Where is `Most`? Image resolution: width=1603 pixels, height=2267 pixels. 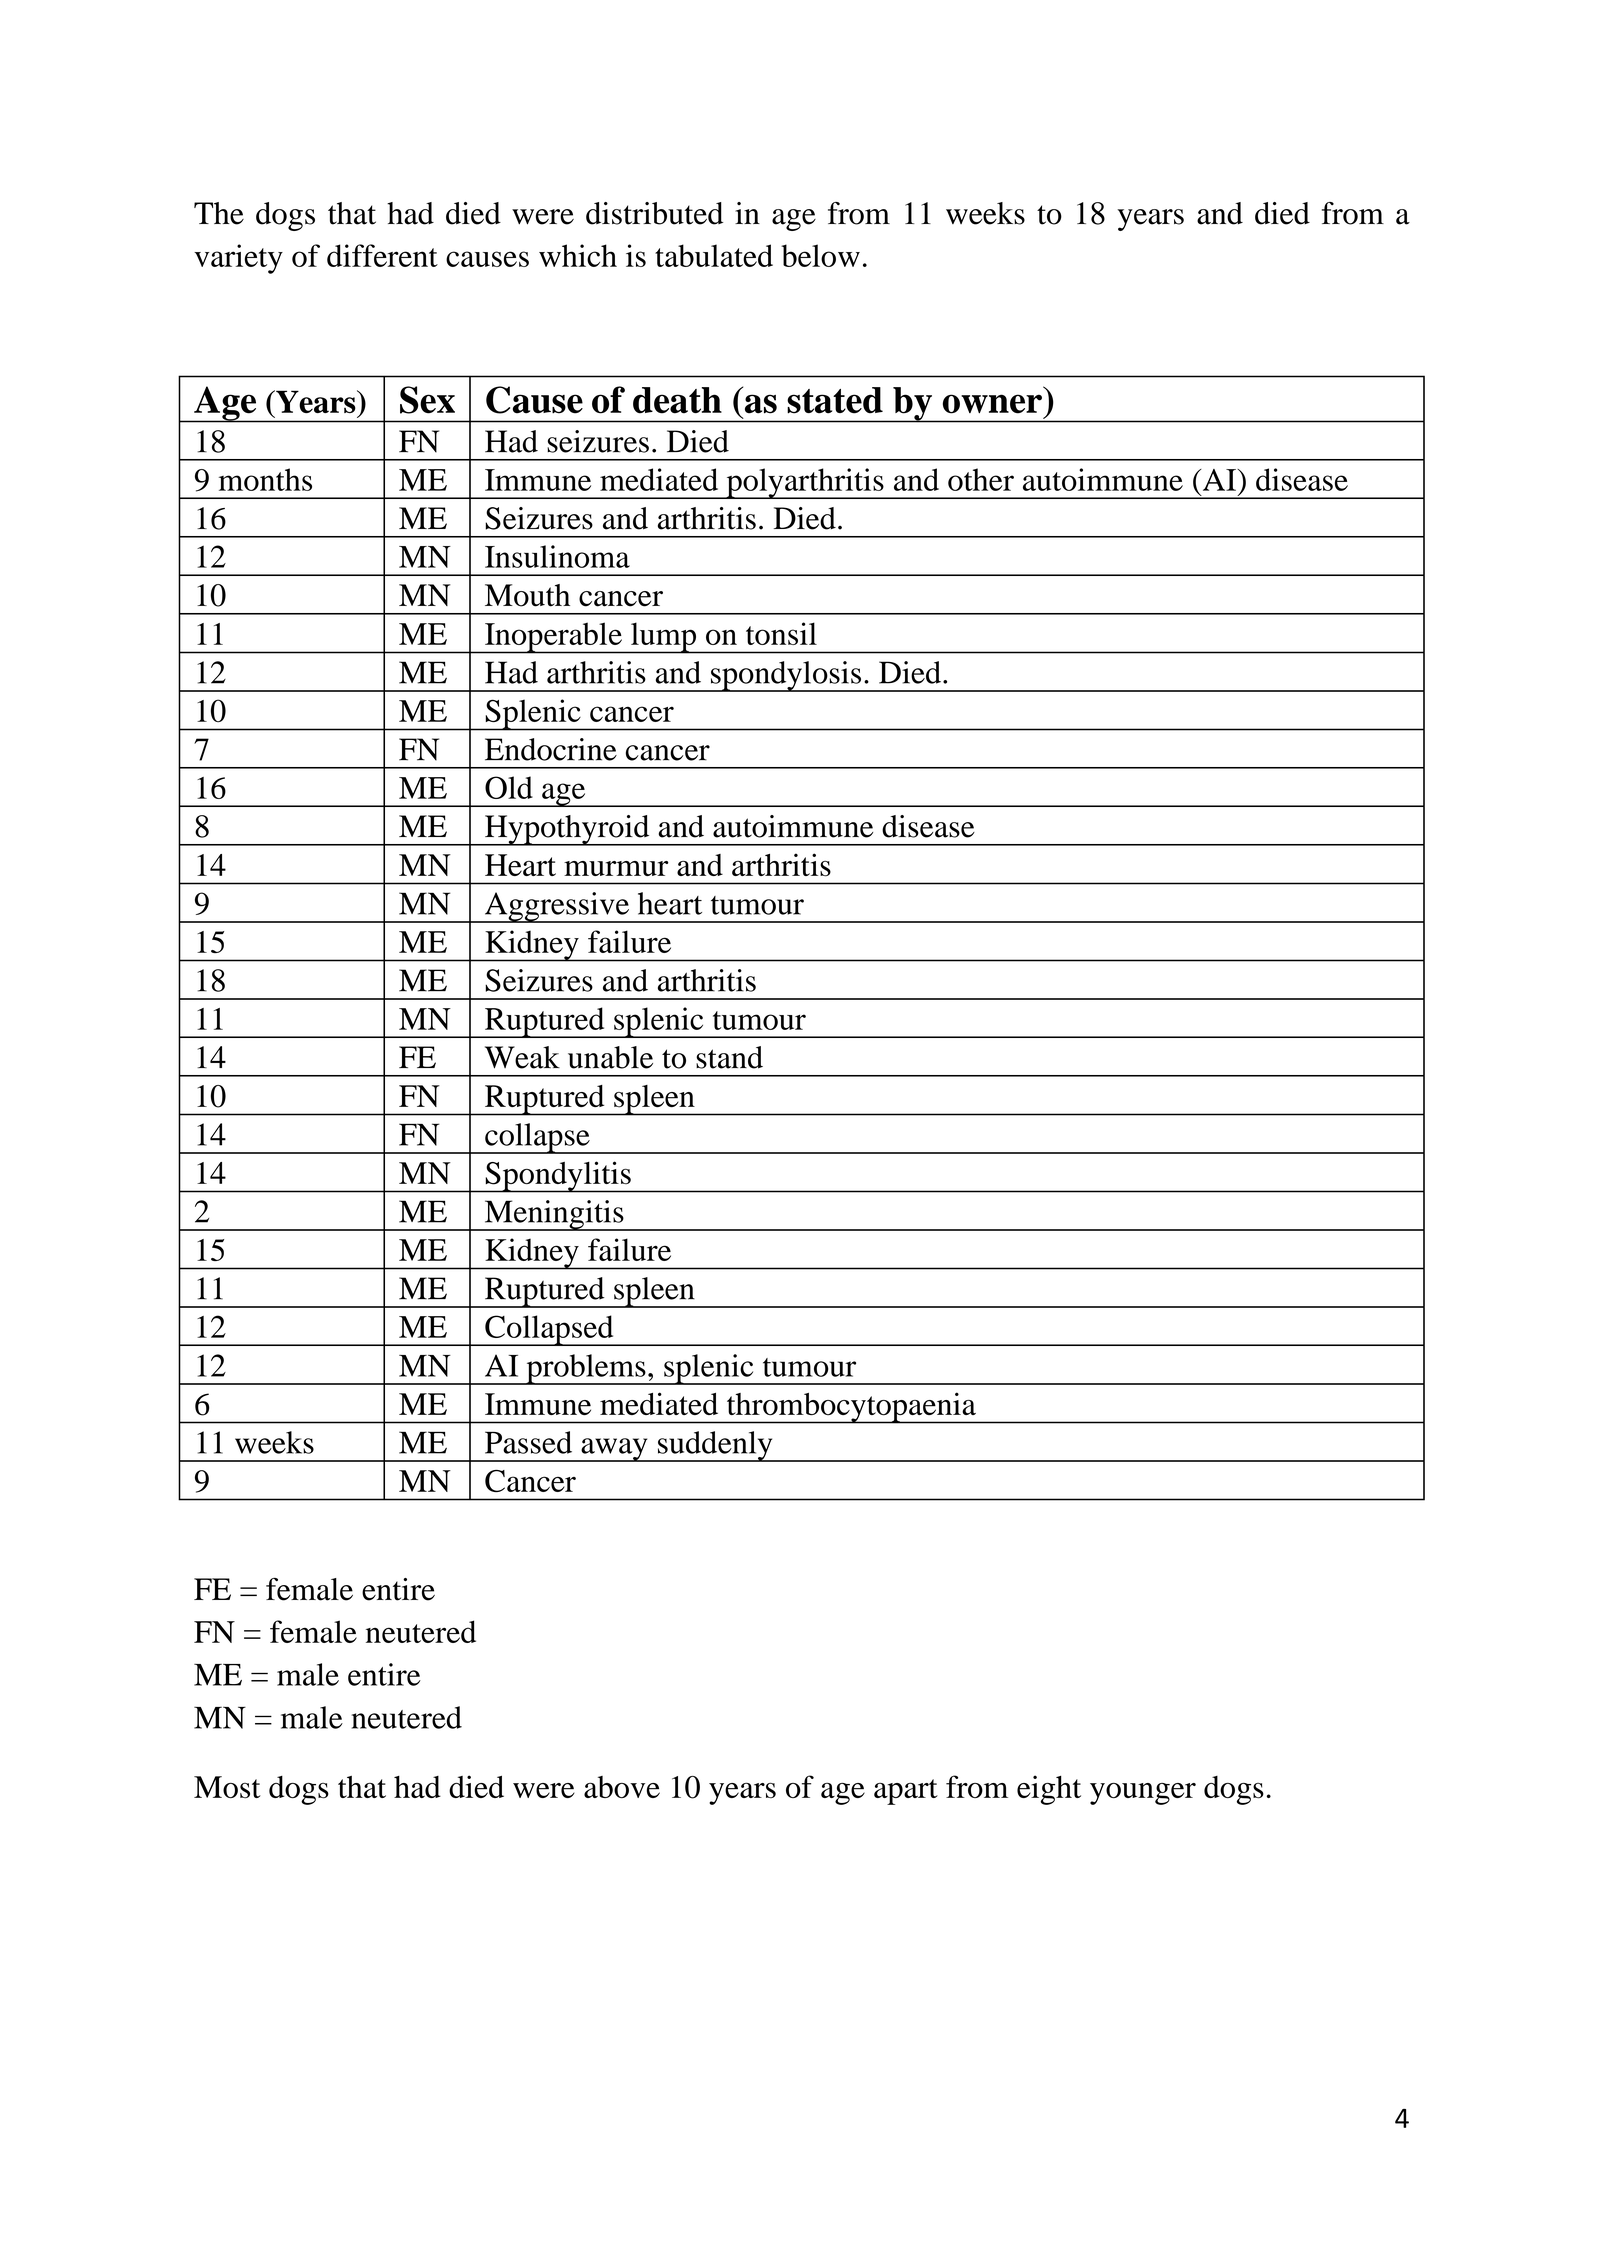 Most is located at coordinates (227, 1787).
